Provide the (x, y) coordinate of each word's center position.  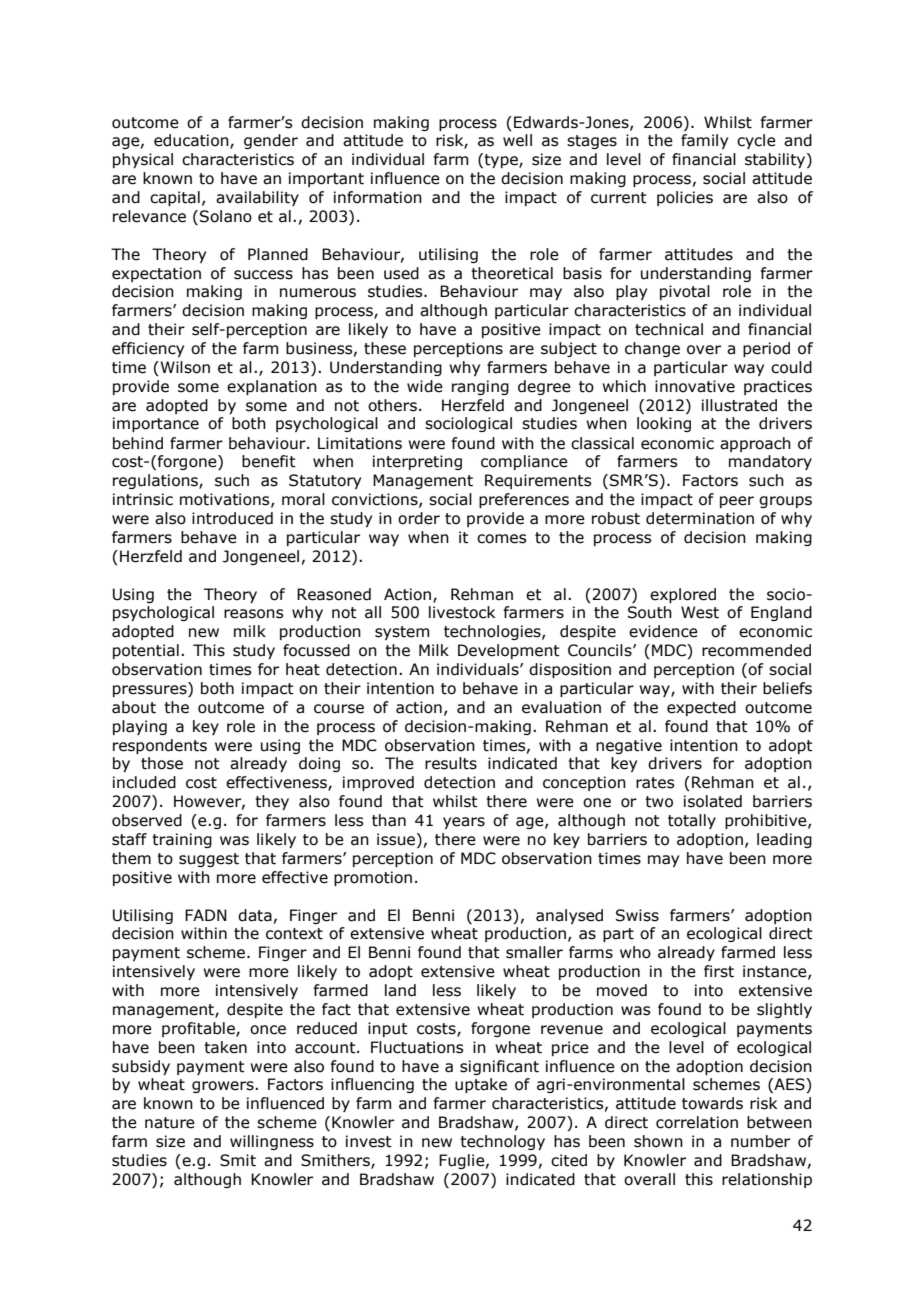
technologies (493, 632)
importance (156, 424)
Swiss (637, 915)
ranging (480, 387)
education (192, 141)
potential (146, 651)
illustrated (739, 405)
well (517, 140)
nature (170, 1123)
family (704, 141)
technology (502, 1142)
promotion (373, 878)
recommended (756, 650)
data (255, 915)
